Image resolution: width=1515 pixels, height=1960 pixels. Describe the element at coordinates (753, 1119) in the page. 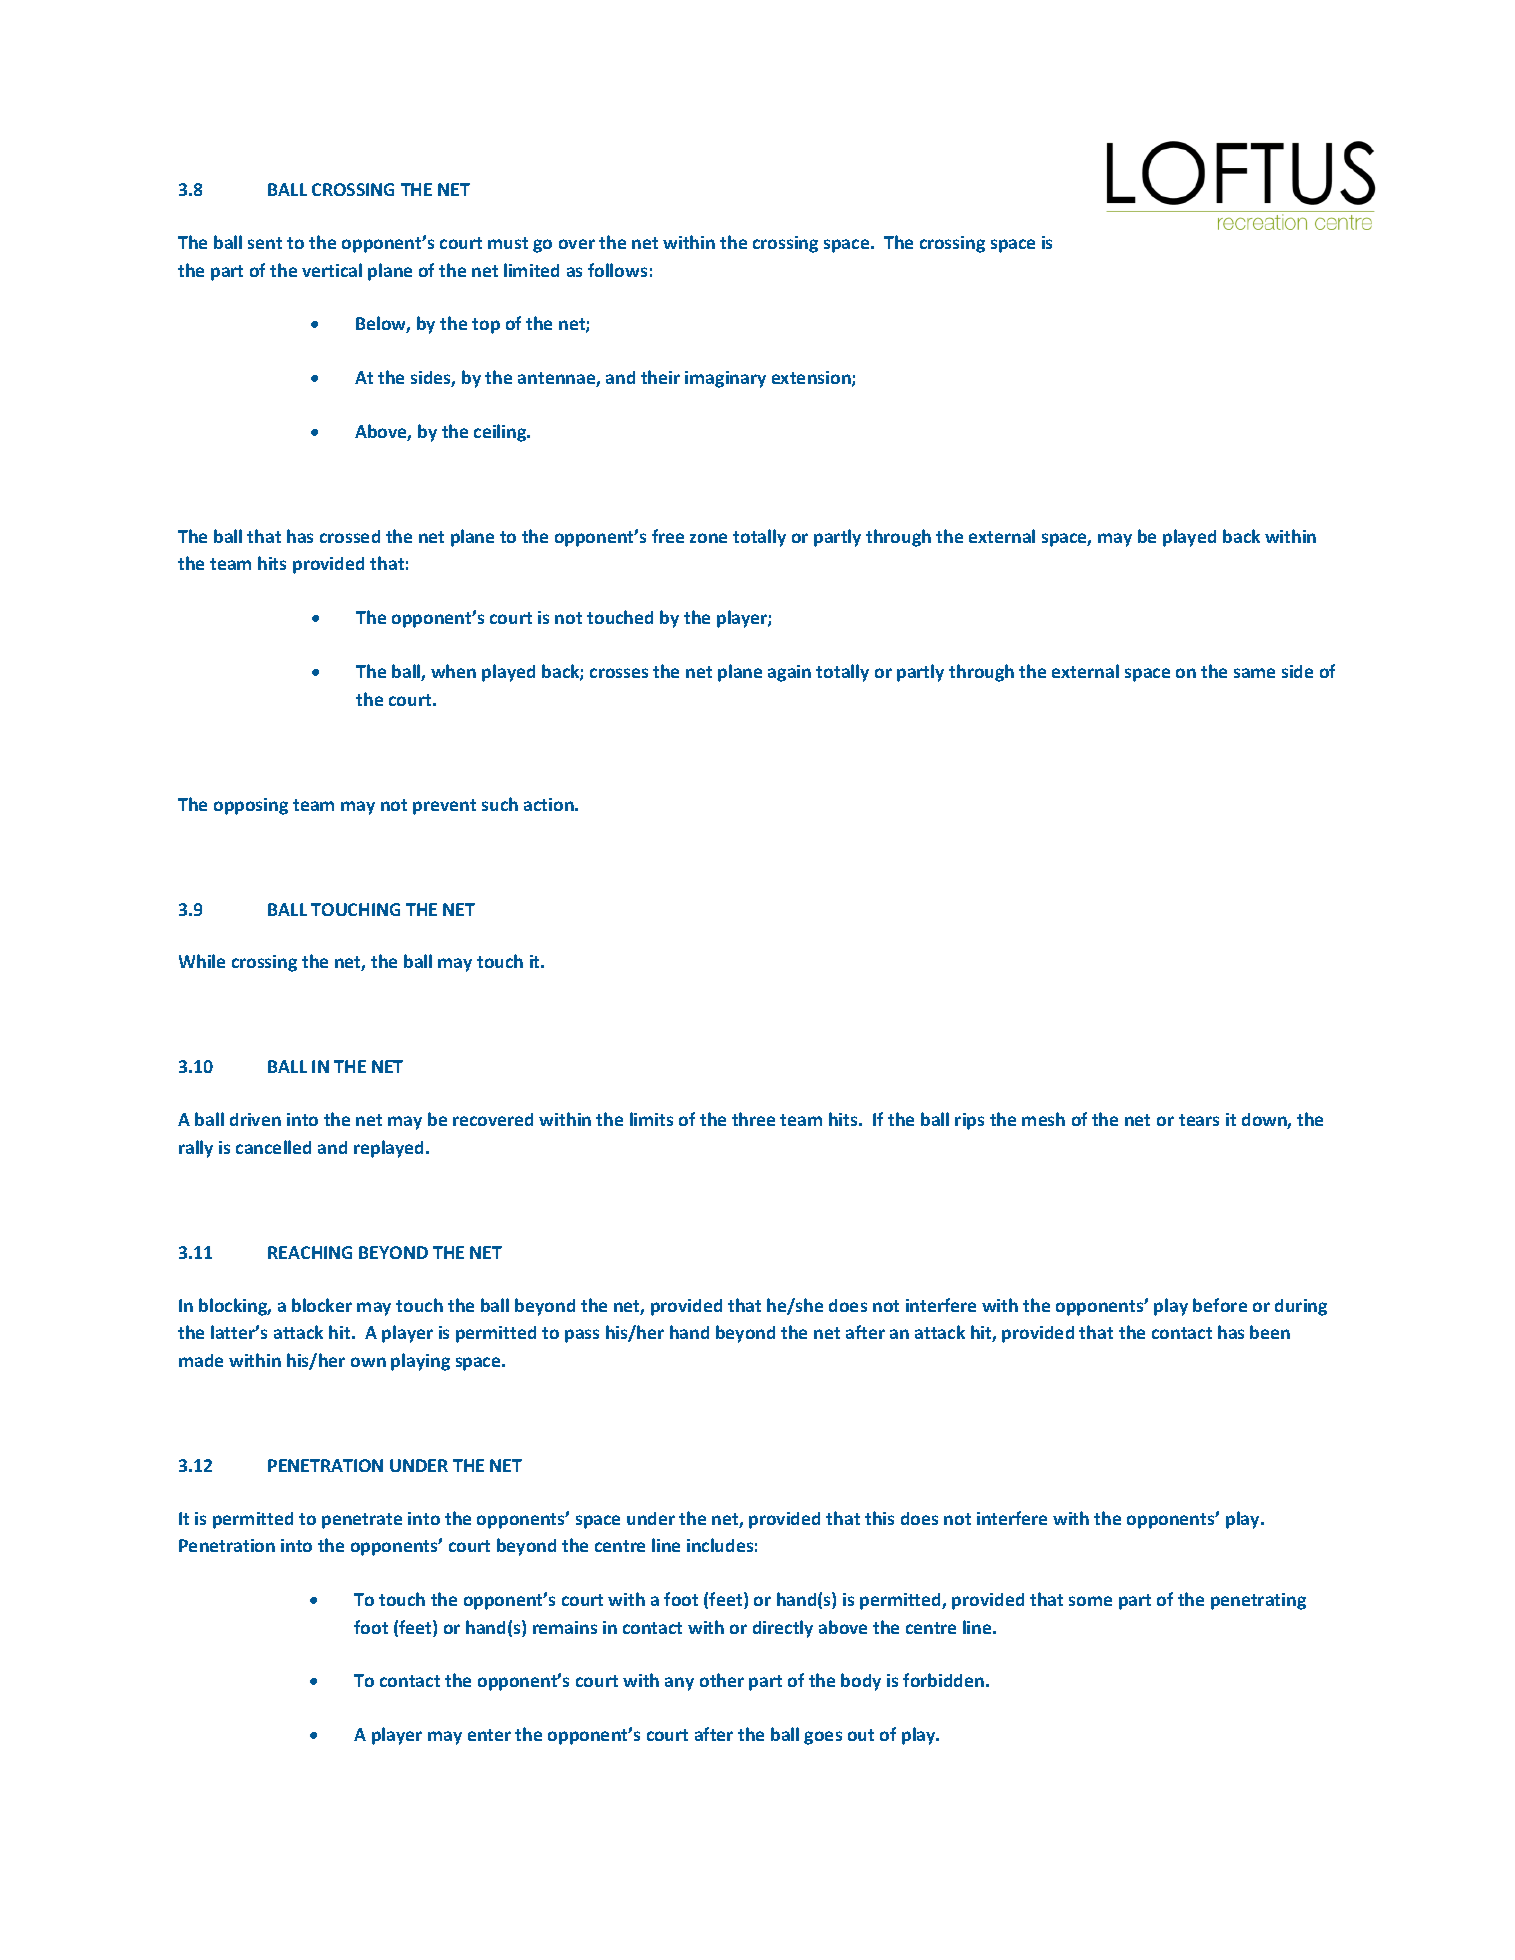

I see `three` at that location.
